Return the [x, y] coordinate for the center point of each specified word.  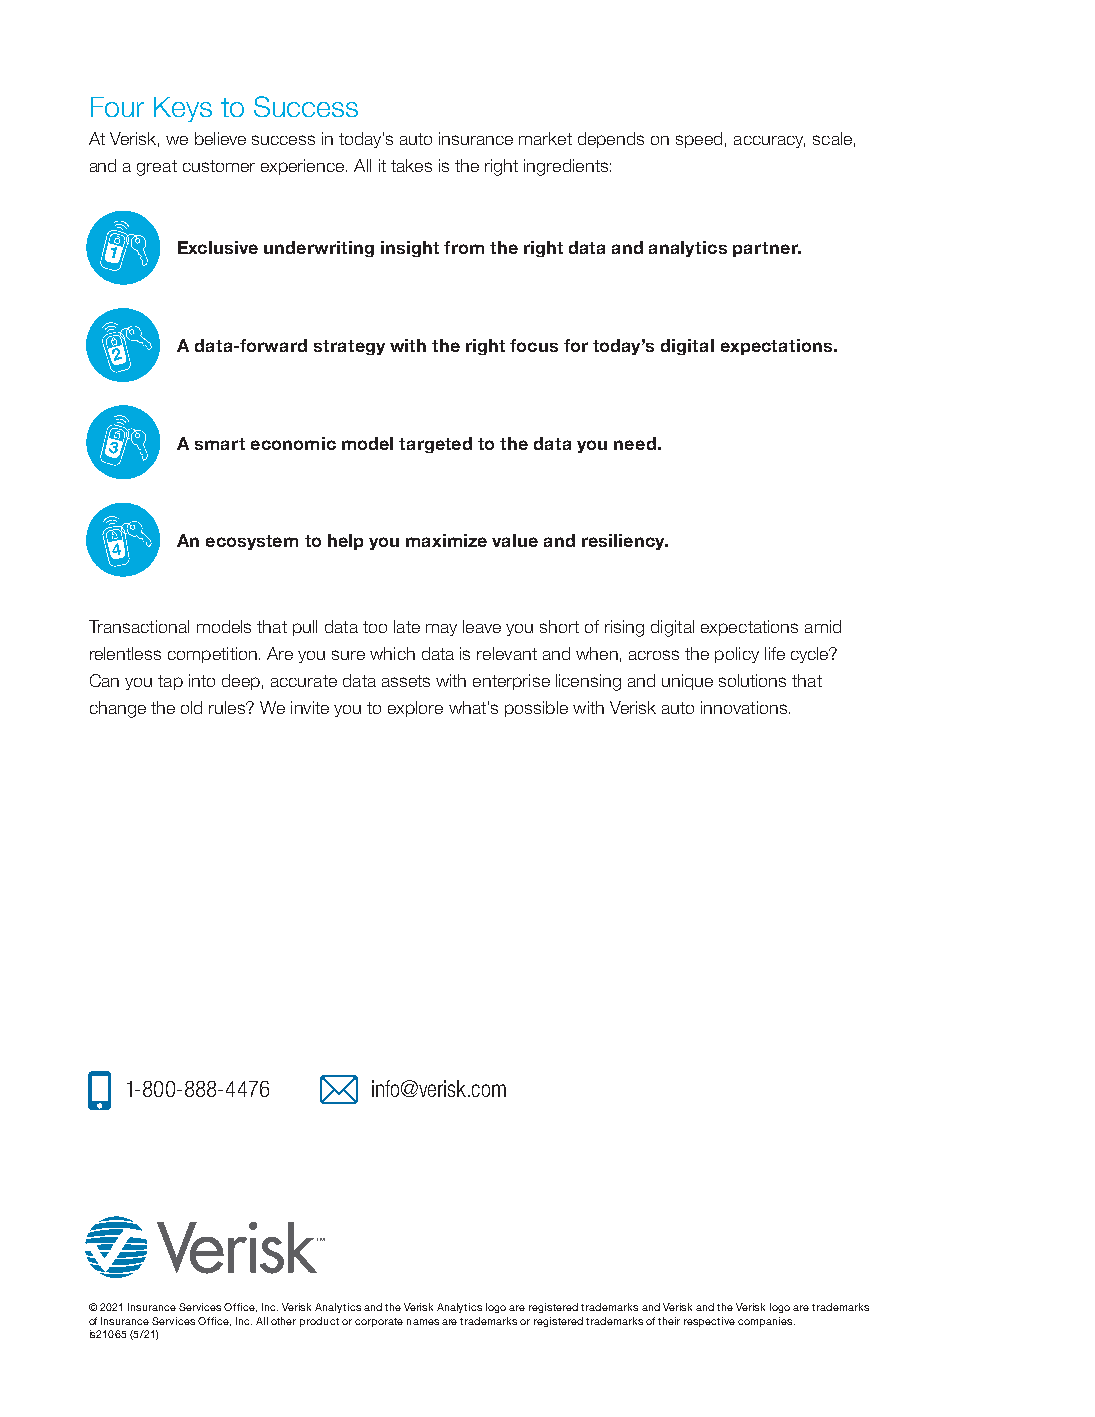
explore [415, 709]
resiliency [624, 542]
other [283, 1321]
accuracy [769, 142]
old [191, 707]
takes [411, 165]
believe [220, 138]
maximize [446, 540]
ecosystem [252, 542]
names [423, 1322]
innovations [744, 707]
